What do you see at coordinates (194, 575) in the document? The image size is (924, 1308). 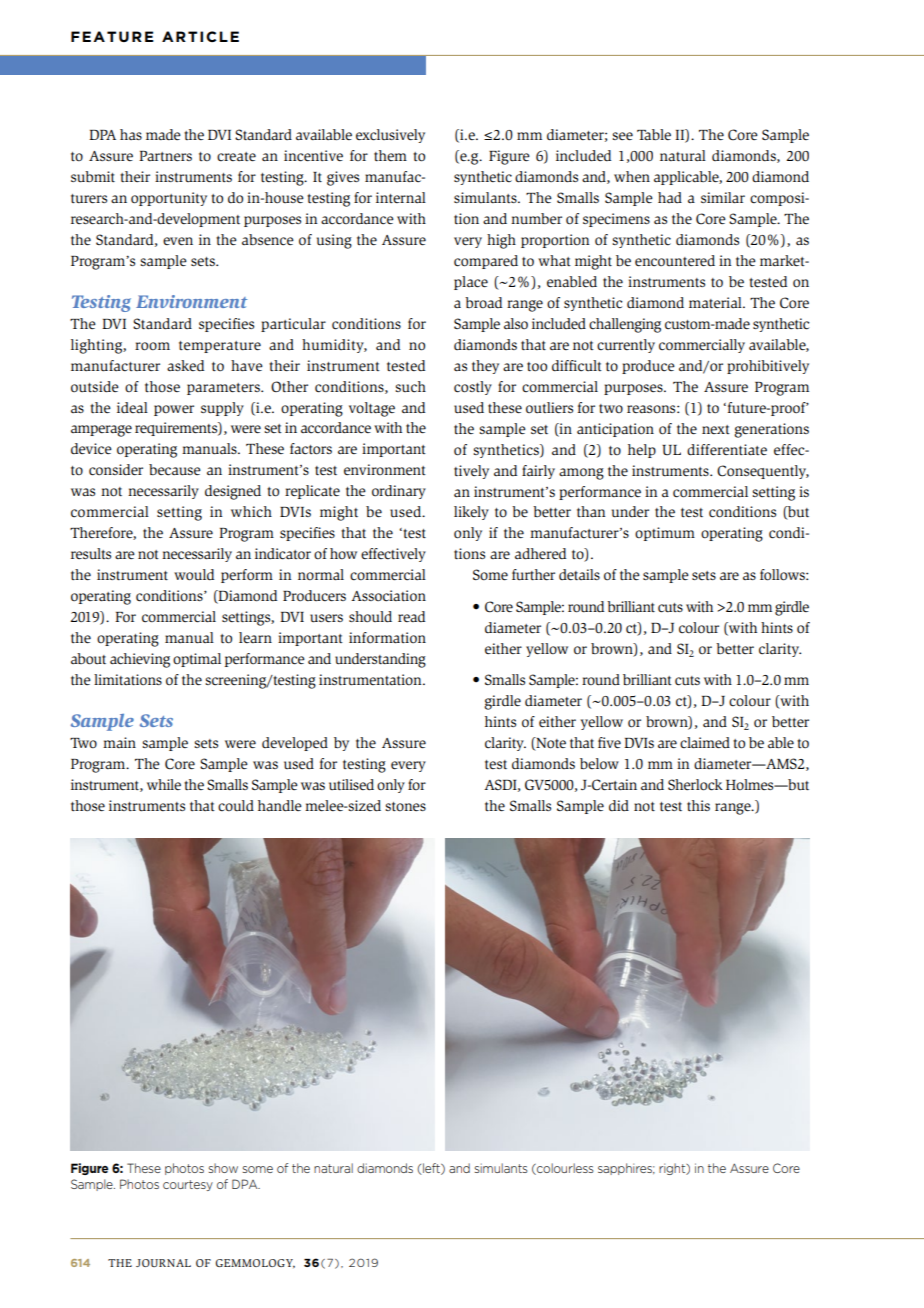 I see `would` at bounding box center [194, 575].
